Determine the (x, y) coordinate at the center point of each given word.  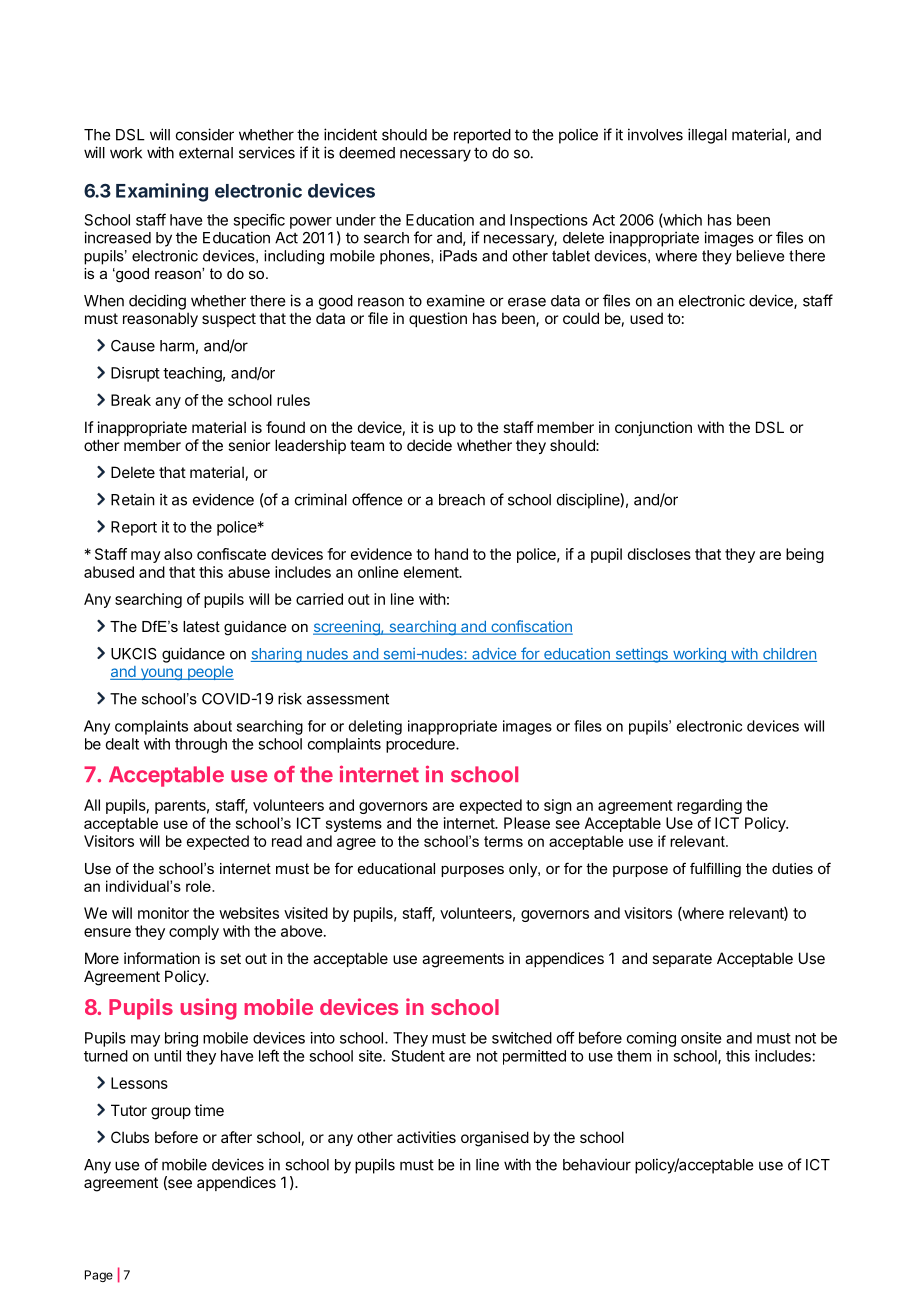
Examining (162, 192)
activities (426, 1137)
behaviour (597, 1164)
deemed (367, 153)
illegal (707, 136)
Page (99, 1276)
